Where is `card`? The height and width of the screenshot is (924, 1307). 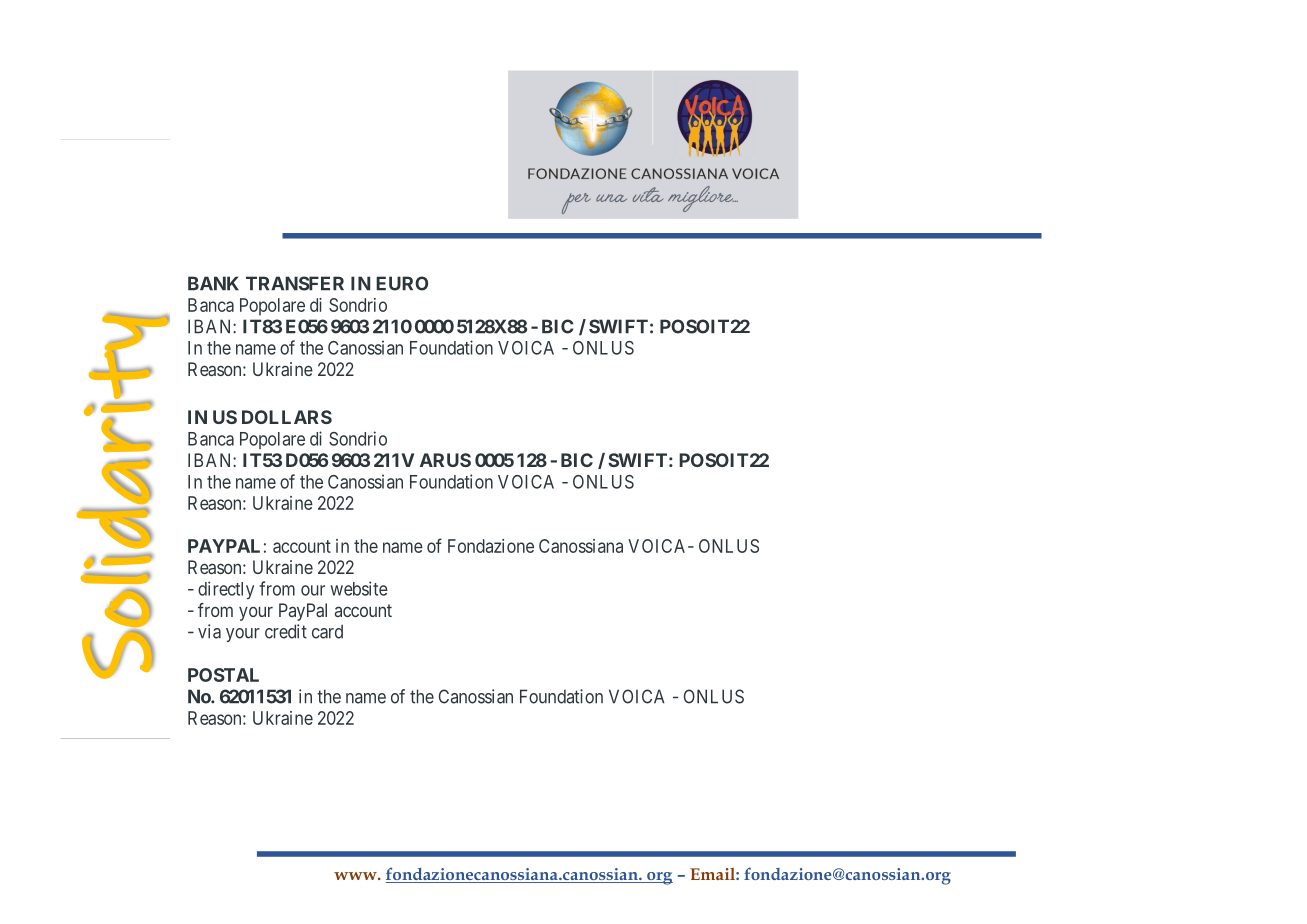
card is located at coordinates (327, 631).
